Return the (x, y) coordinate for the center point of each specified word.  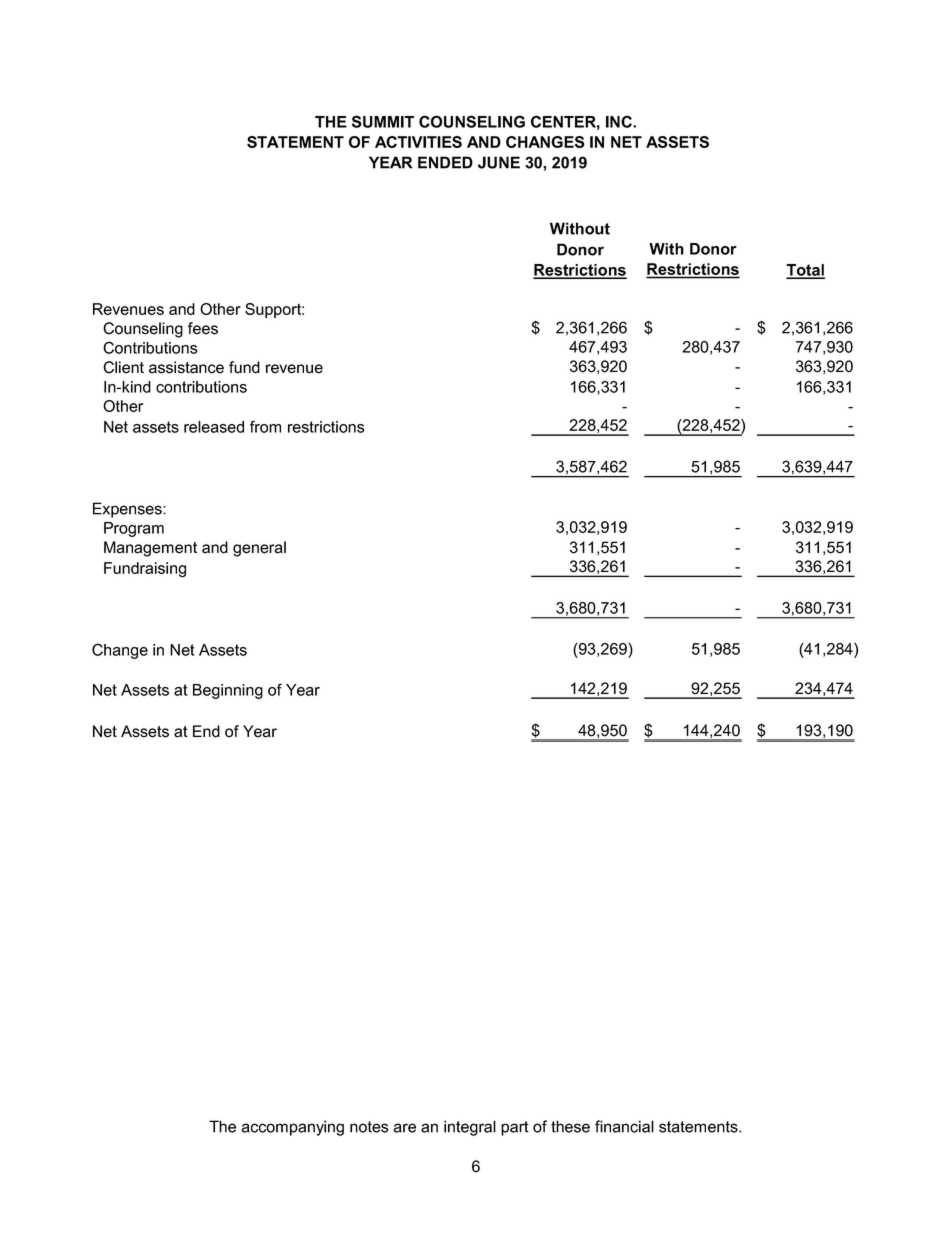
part (515, 1128)
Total (805, 271)
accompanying (293, 1128)
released (214, 427)
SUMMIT (383, 121)
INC (620, 121)
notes (369, 1127)
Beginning (228, 691)
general (259, 549)
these (570, 1126)
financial (624, 1126)
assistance (186, 367)
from (265, 426)
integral (470, 1128)
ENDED (445, 162)
